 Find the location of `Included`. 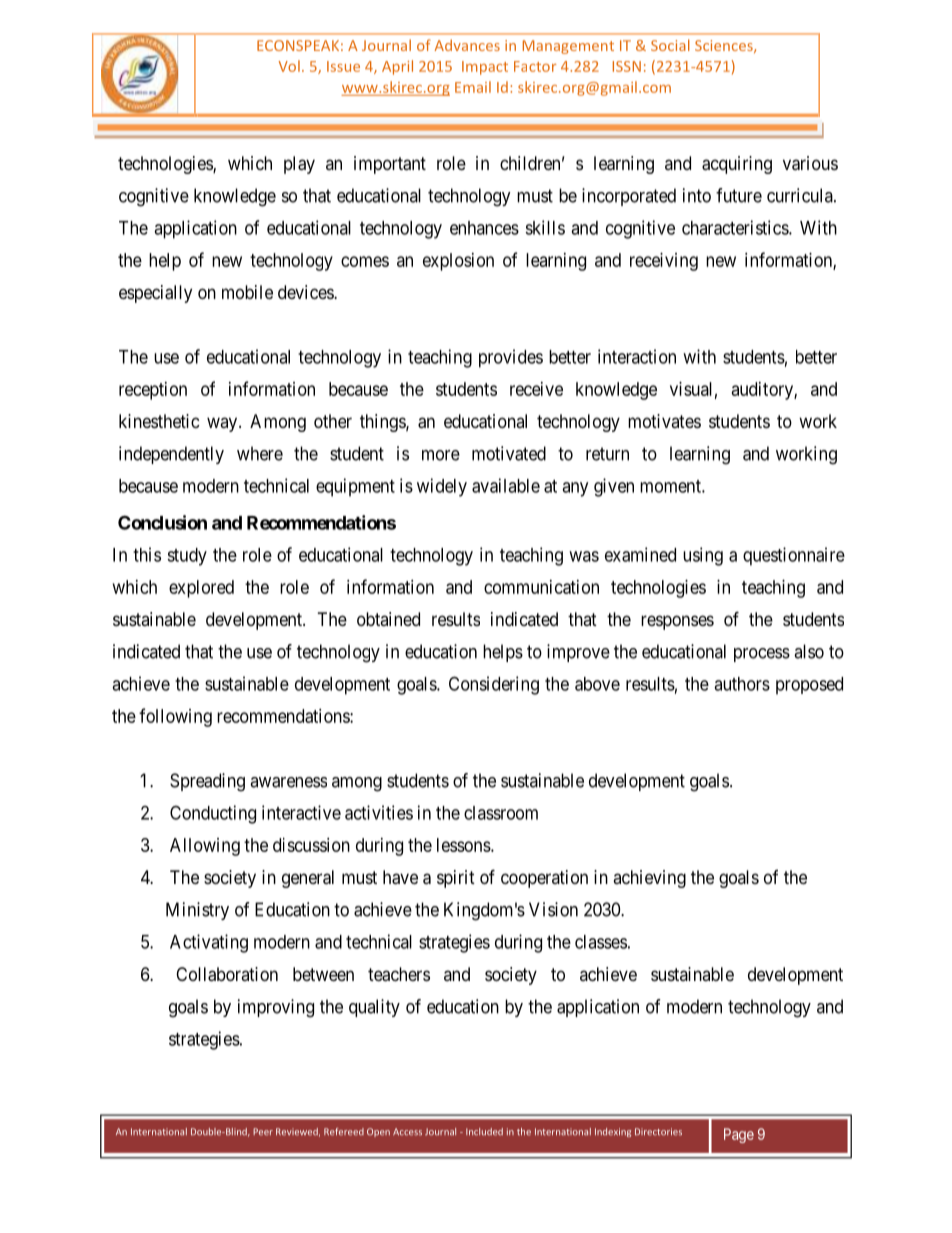

Included is located at coordinates (484, 1132).
